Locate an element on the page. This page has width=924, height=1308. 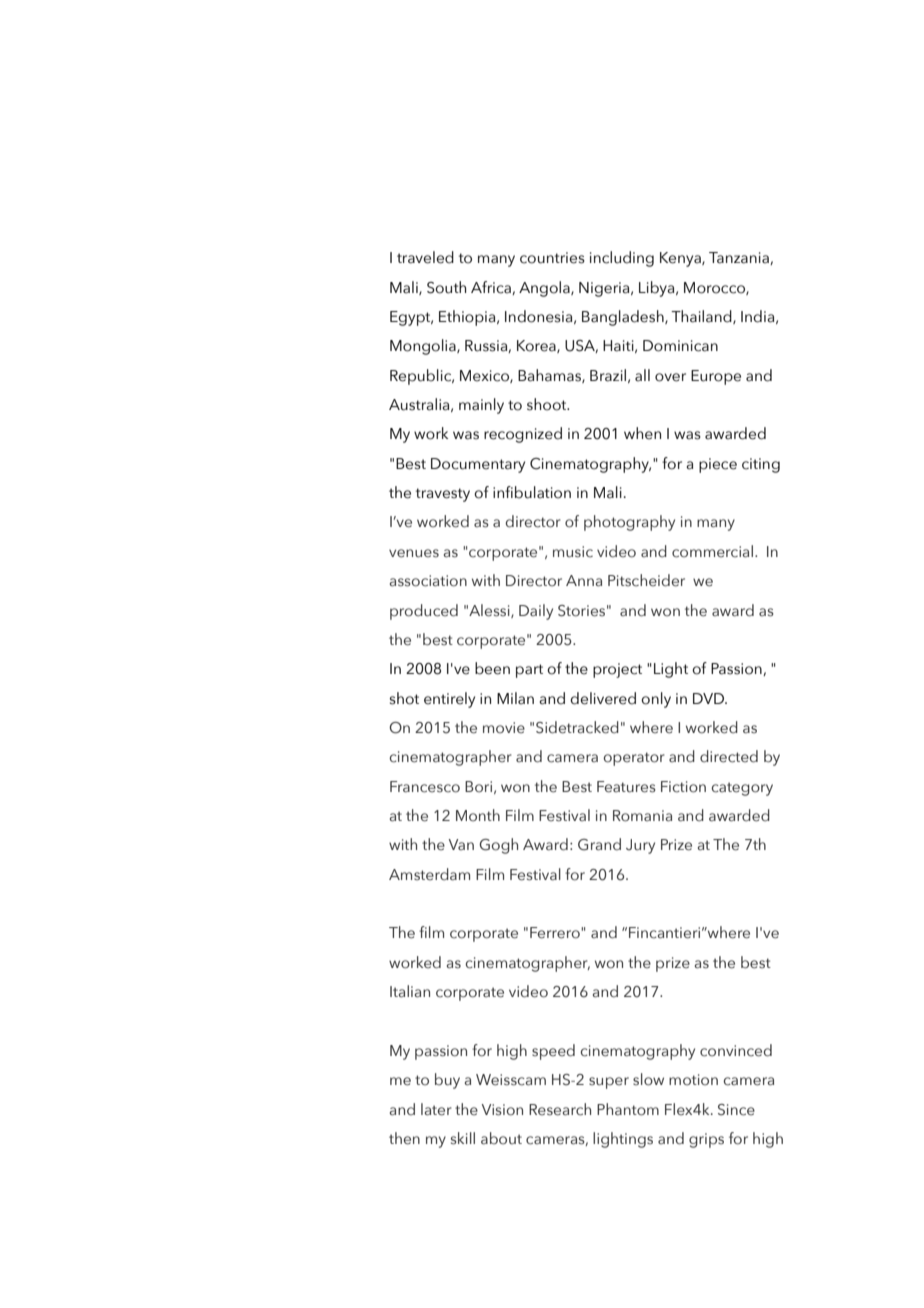
Ferrero is located at coordinates (556, 933).
